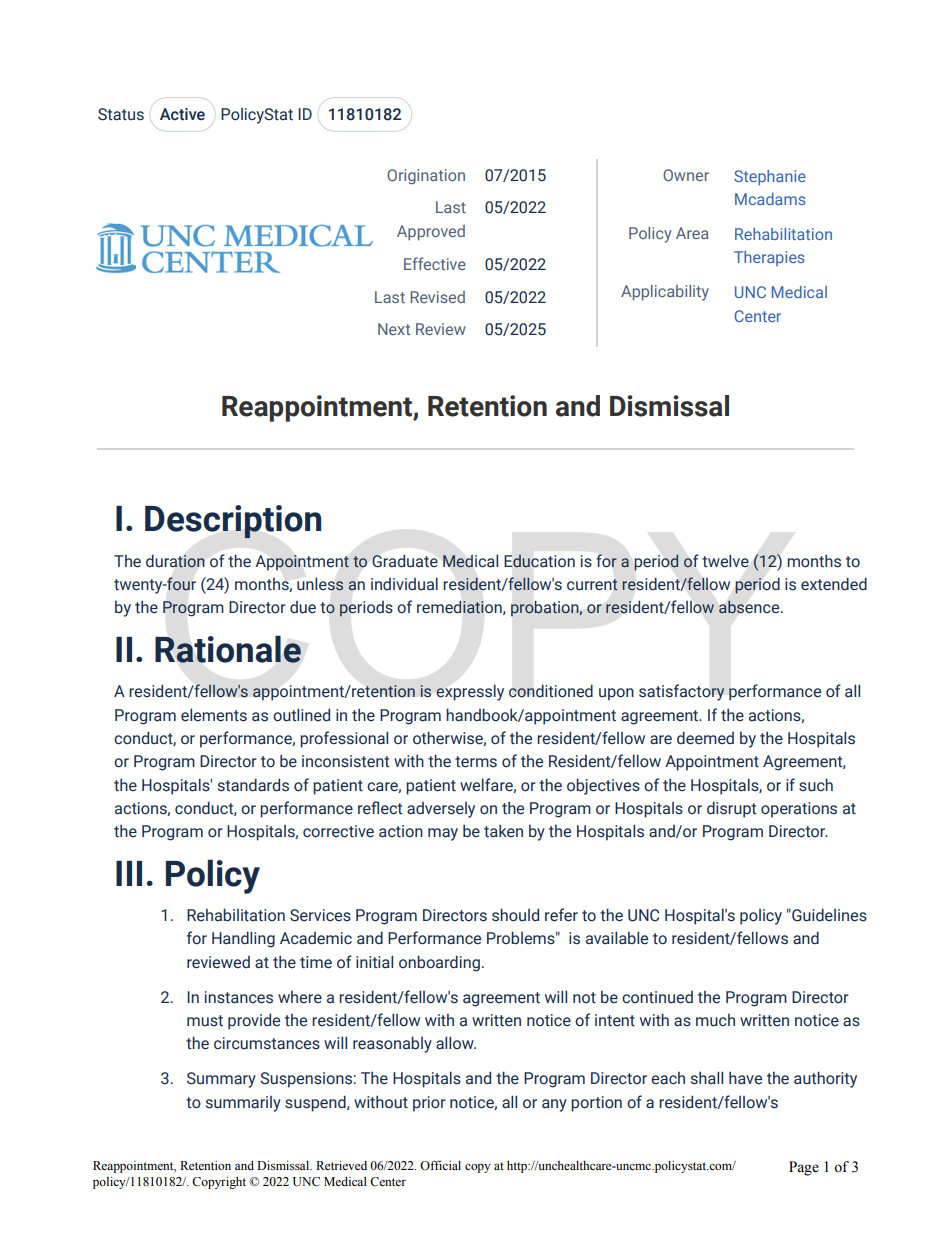 The image size is (952, 1233). I want to click on twelve, so click(725, 561).
